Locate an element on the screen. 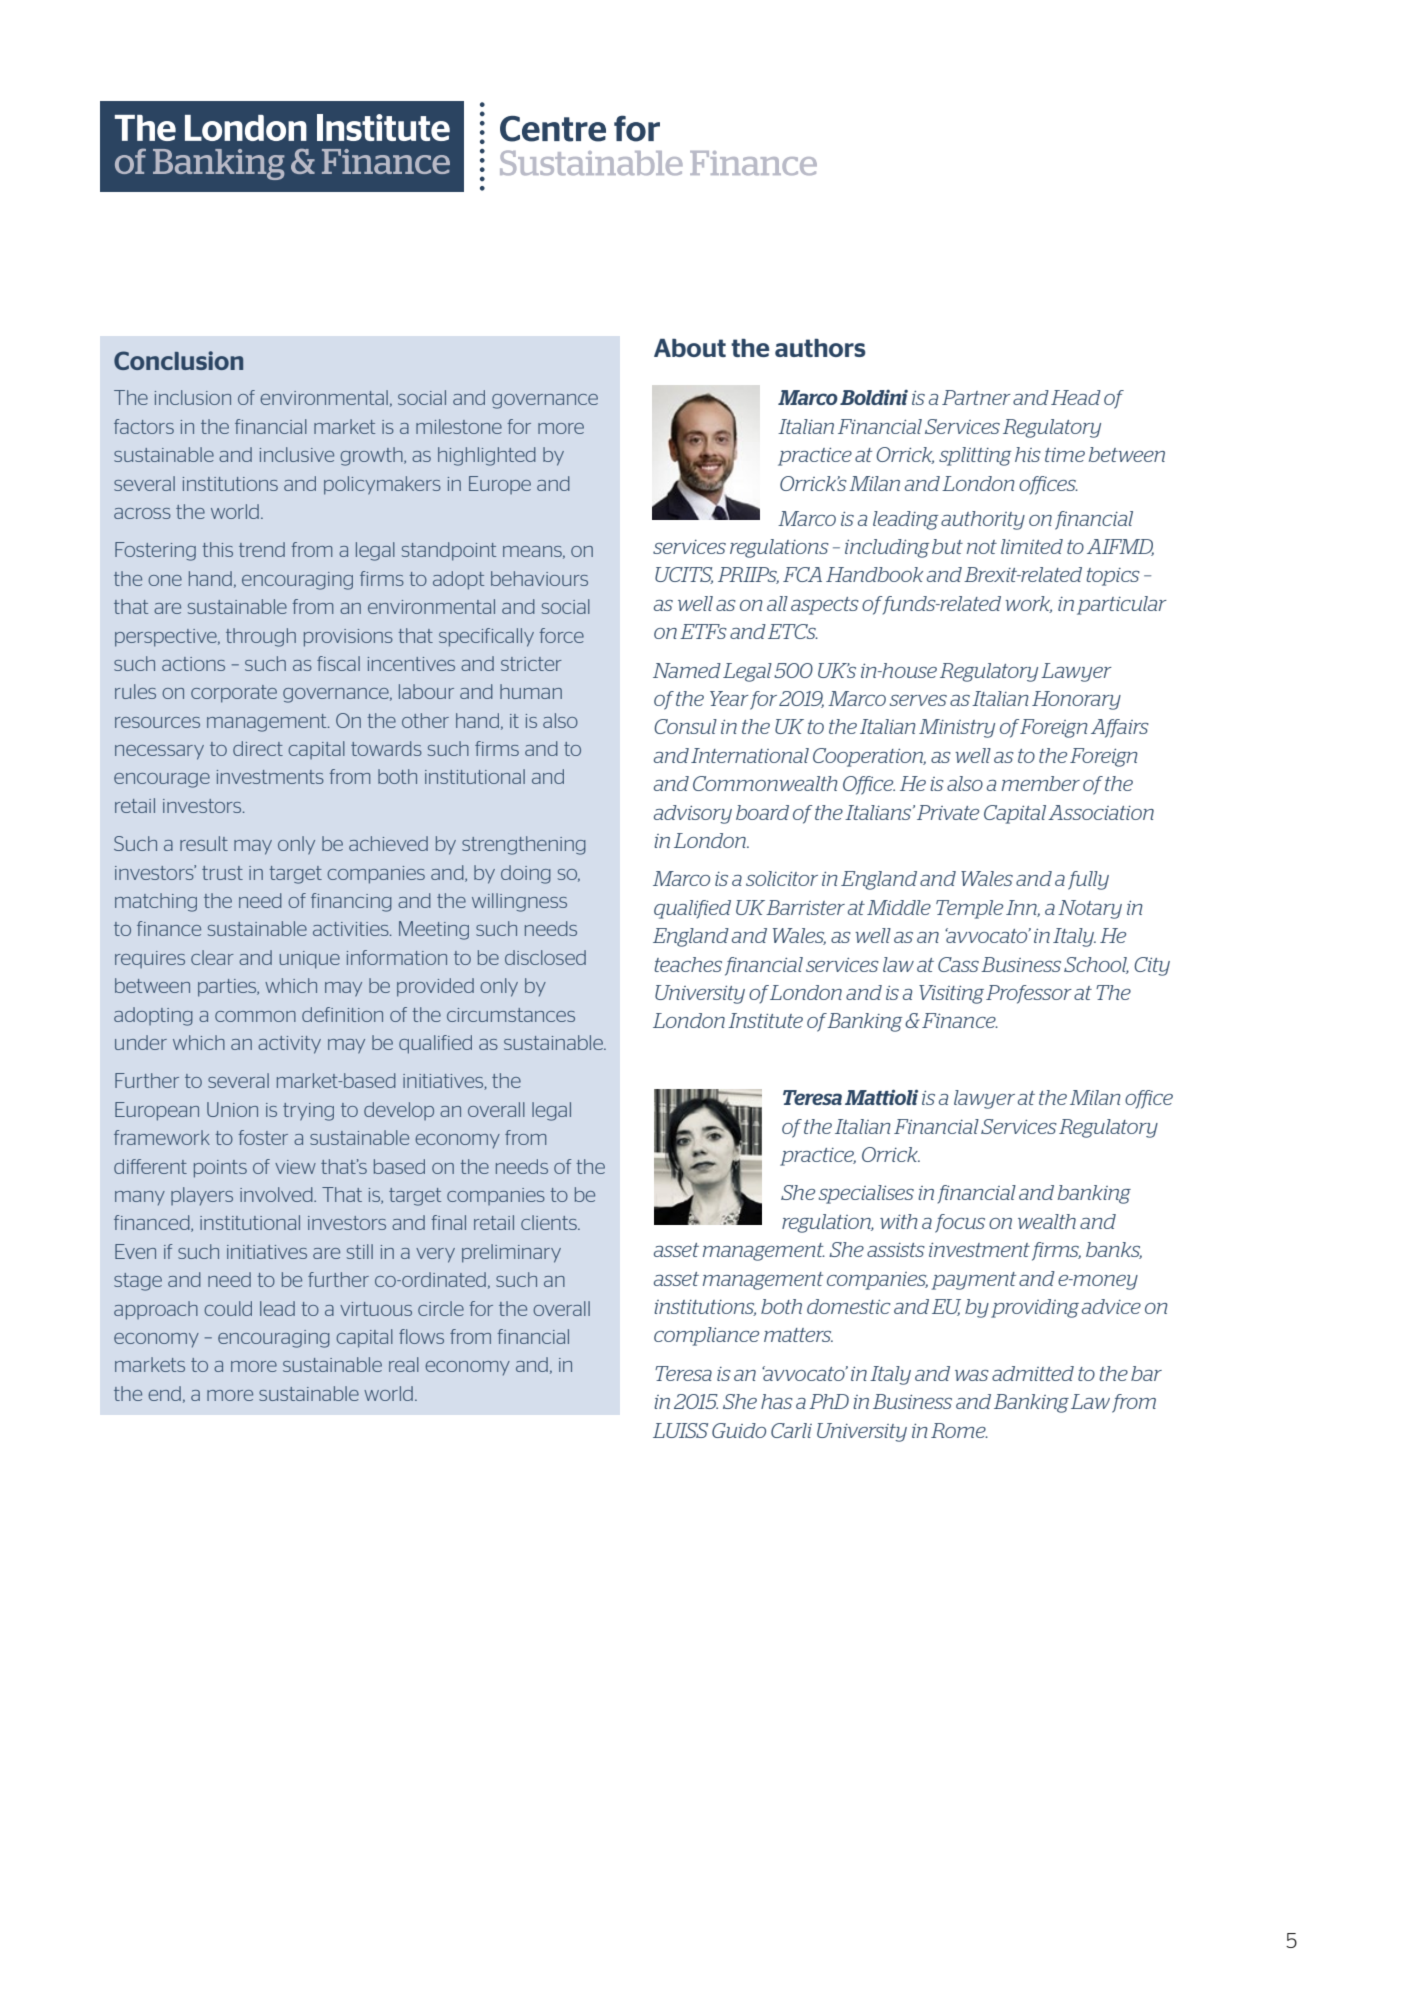  Consul is located at coordinates (685, 726).
